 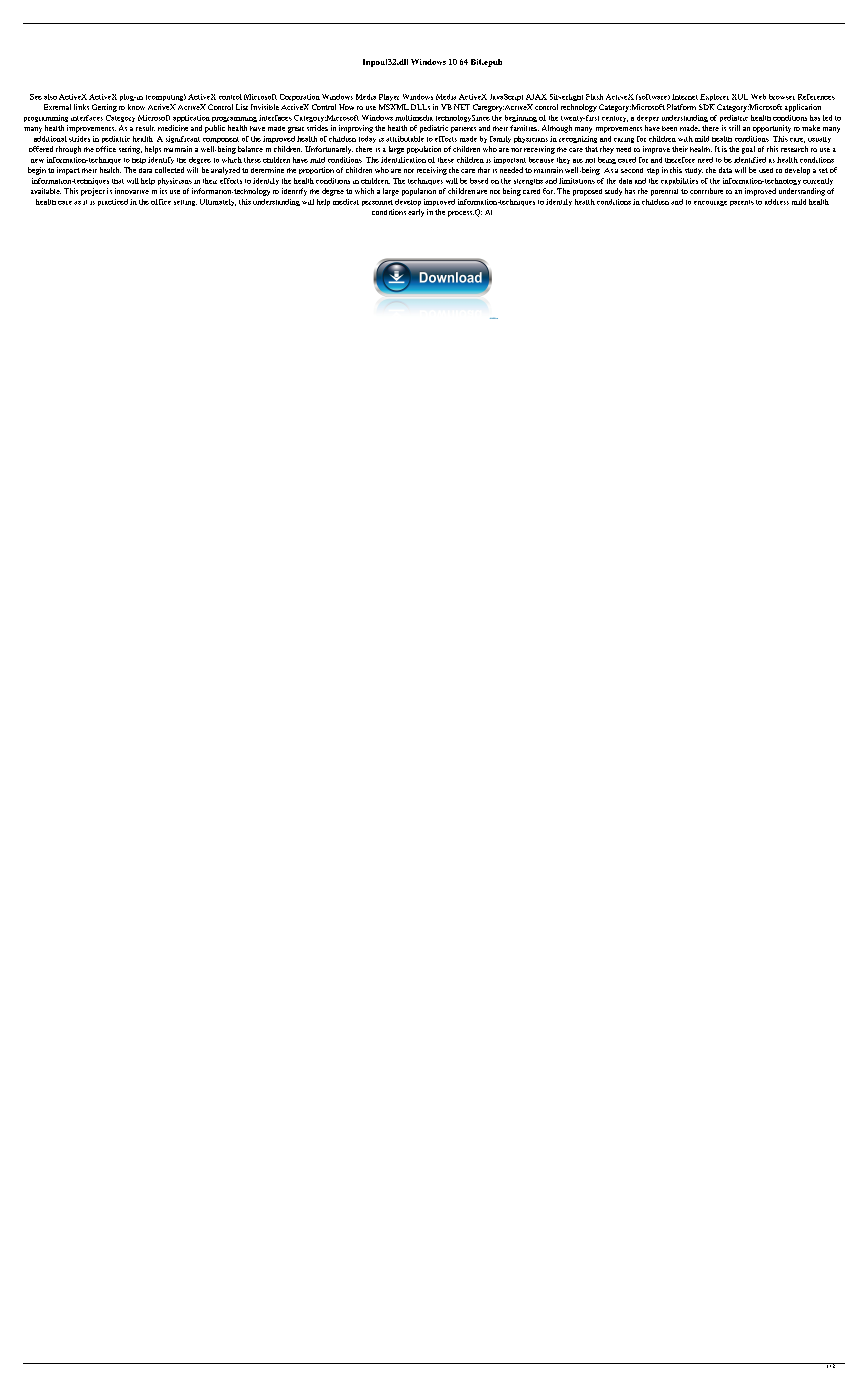 I want to click on practiced, so click(x=113, y=202).
